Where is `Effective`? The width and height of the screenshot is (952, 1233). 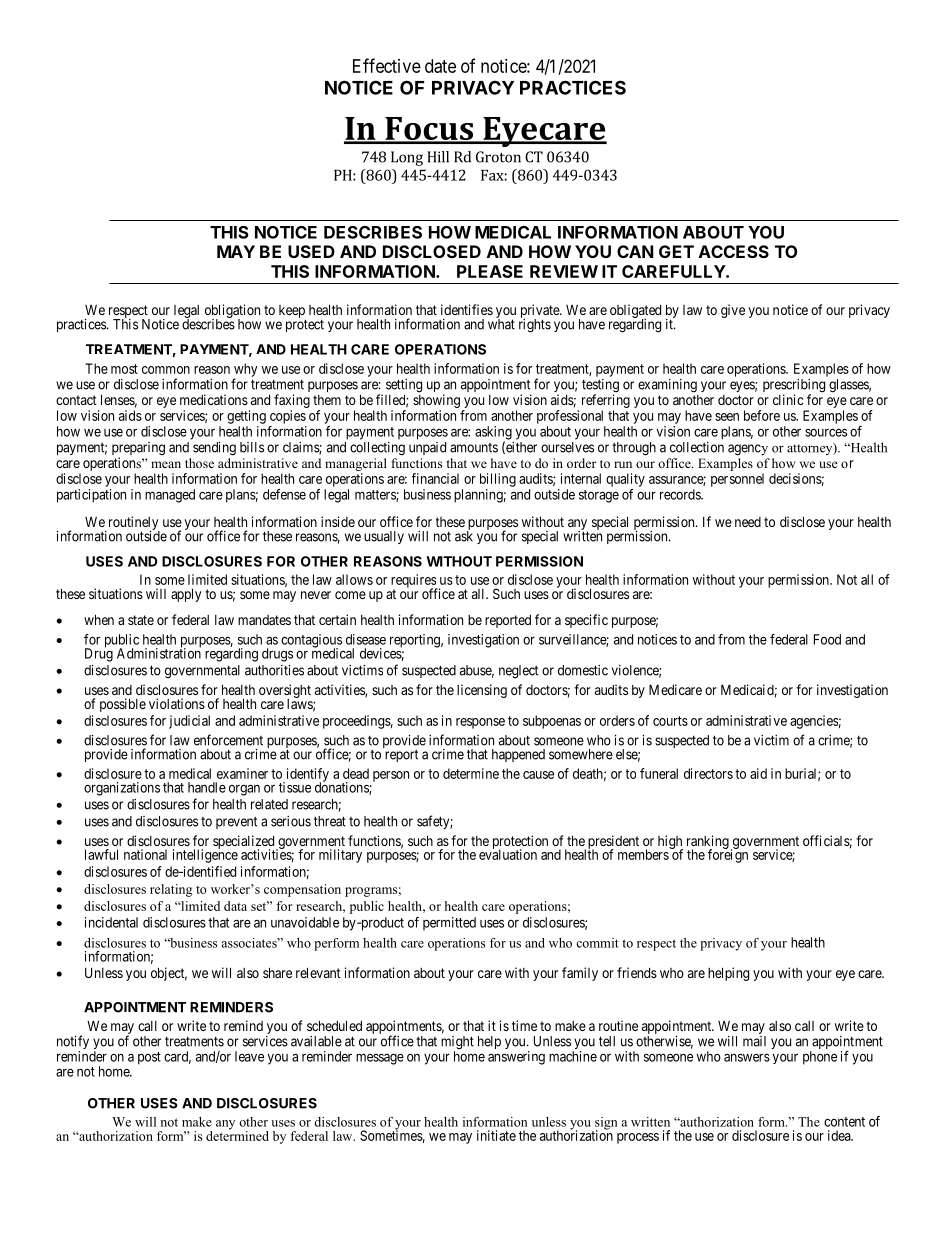
Effective is located at coordinates (387, 65).
